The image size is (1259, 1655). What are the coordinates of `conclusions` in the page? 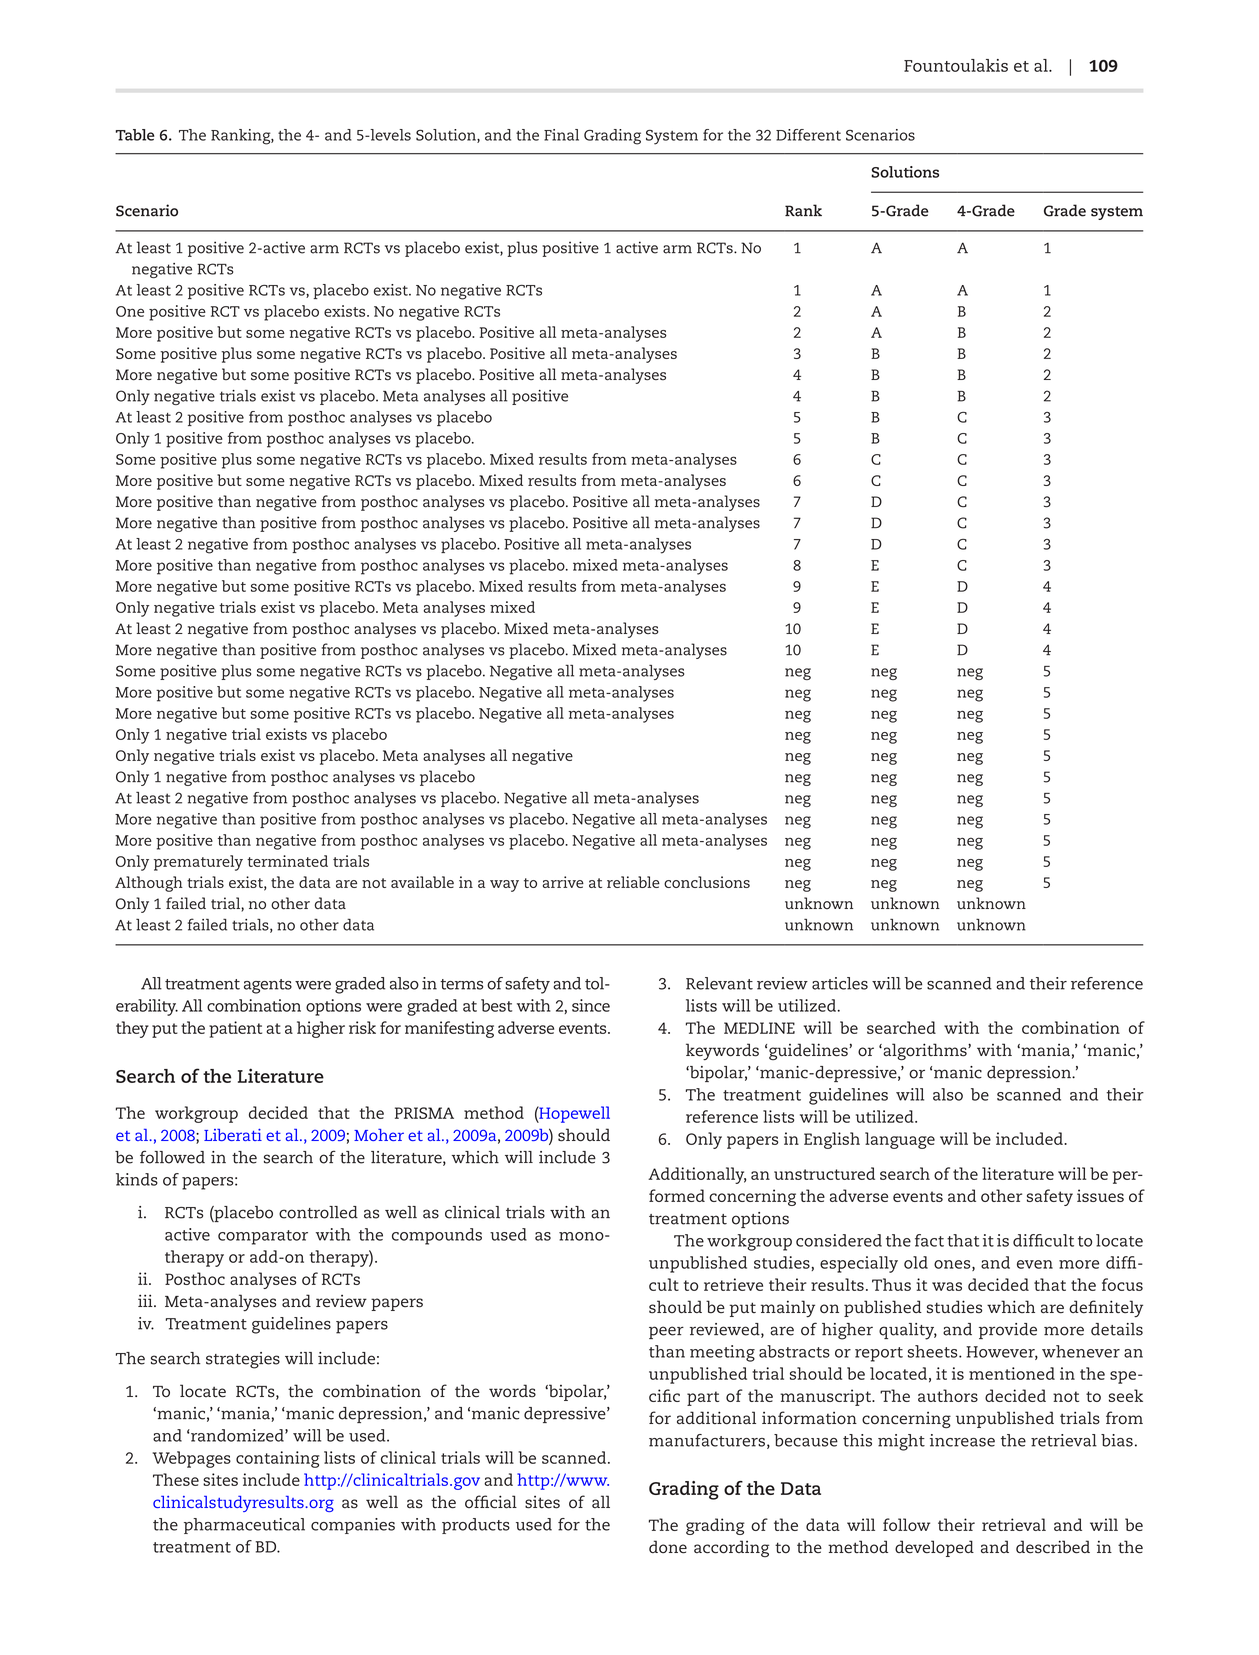 It's located at (707, 882).
